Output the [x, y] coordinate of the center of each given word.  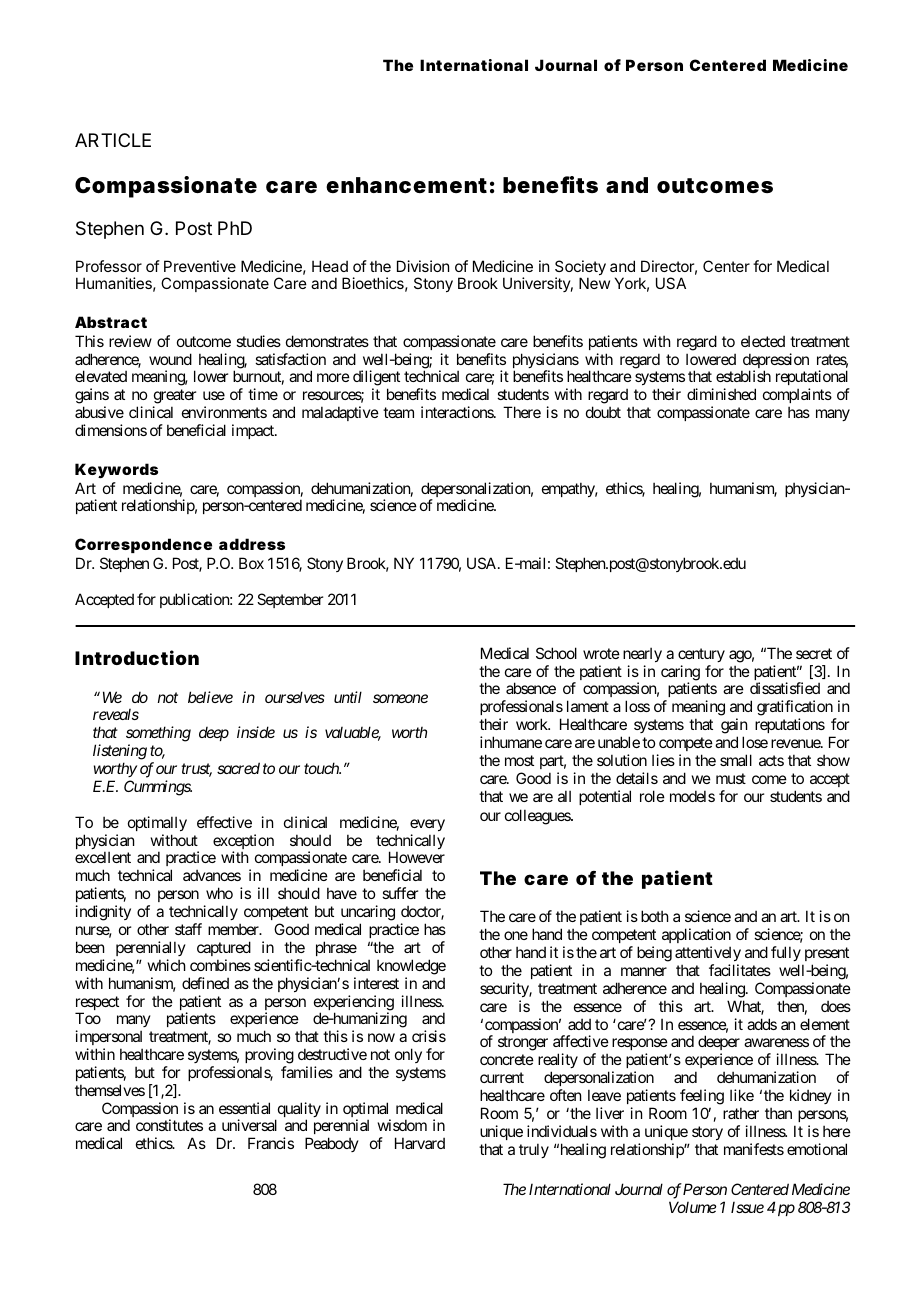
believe [210, 697]
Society [580, 269]
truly [534, 1150]
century [701, 655]
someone [400, 698]
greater [174, 398]
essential [244, 1108]
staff [188, 929]
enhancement [406, 185]
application [696, 937]
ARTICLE [113, 140]
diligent [376, 379]
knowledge [411, 967]
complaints [797, 397]
